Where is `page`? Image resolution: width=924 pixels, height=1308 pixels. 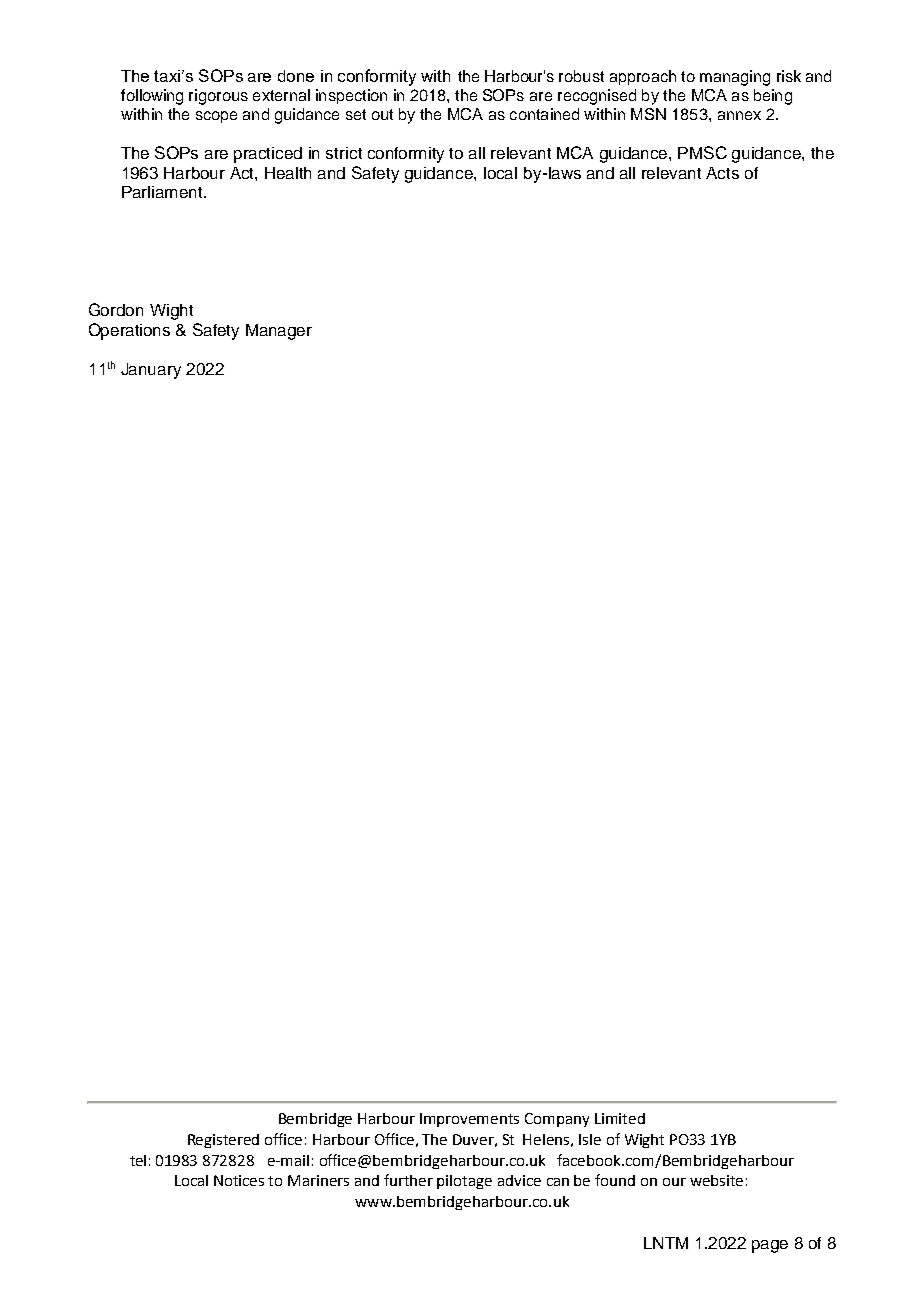 page is located at coordinates (770, 1246).
